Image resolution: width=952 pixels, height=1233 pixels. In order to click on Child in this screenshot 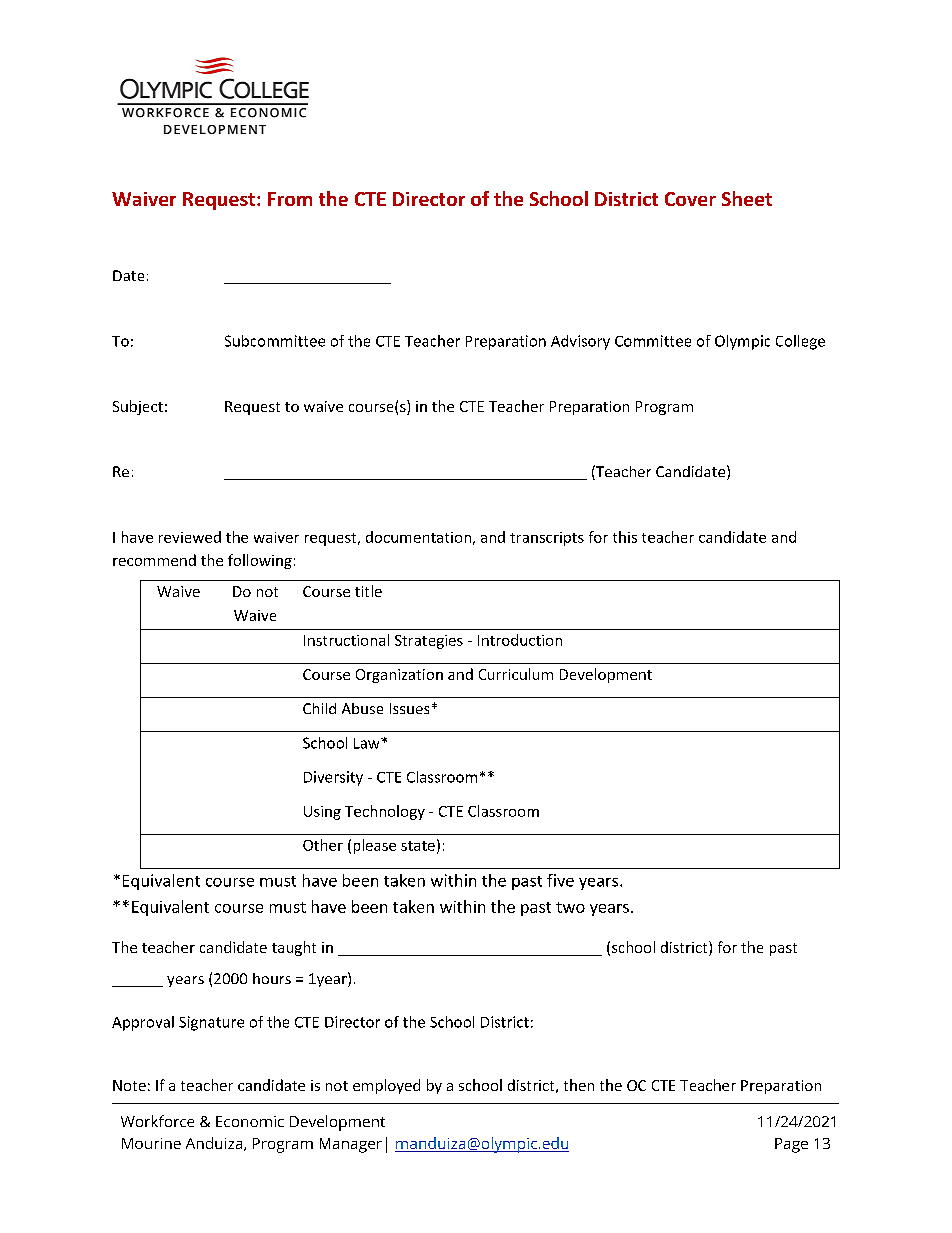, I will do `click(319, 708)`.
